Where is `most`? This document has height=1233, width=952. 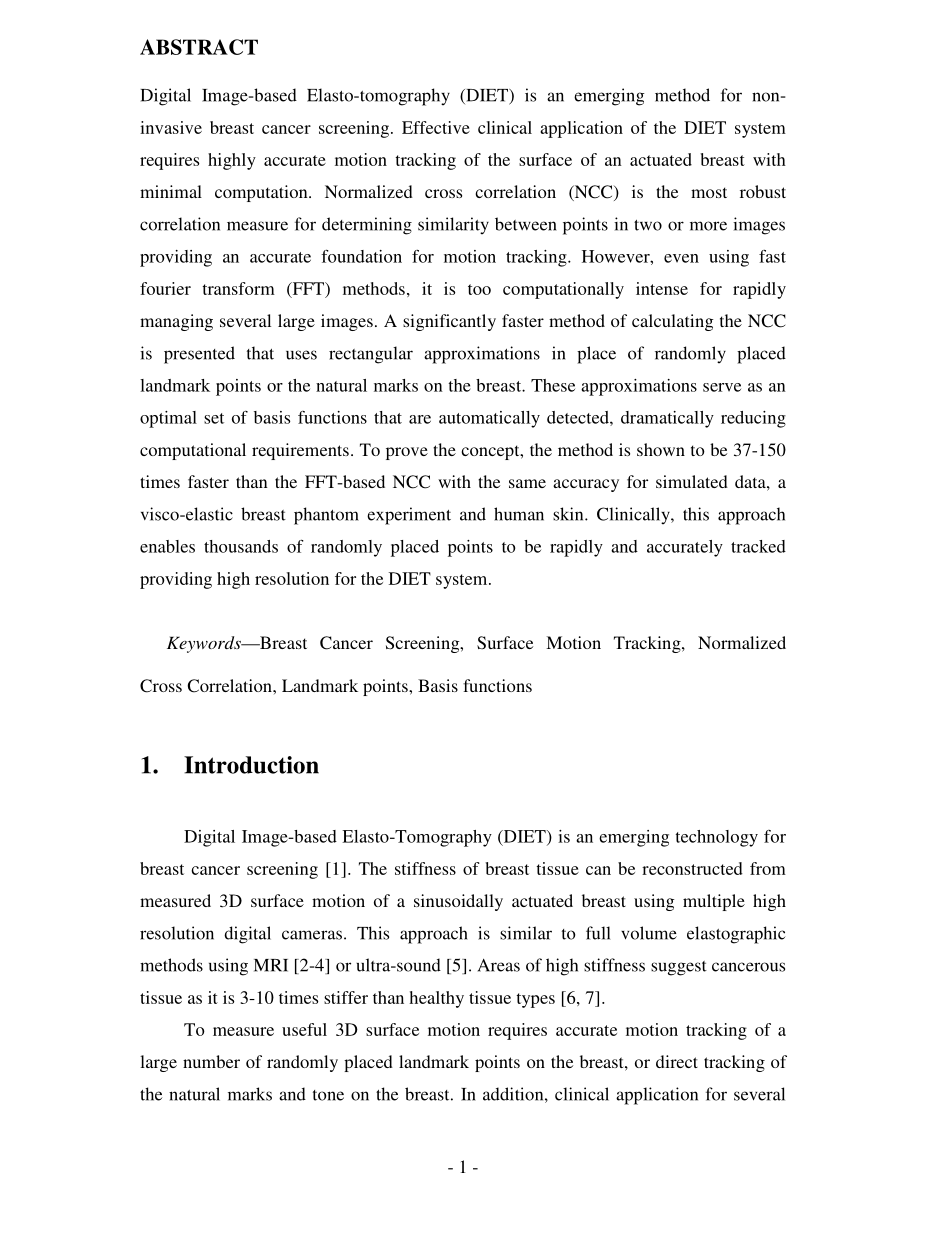
most is located at coordinates (709, 192).
